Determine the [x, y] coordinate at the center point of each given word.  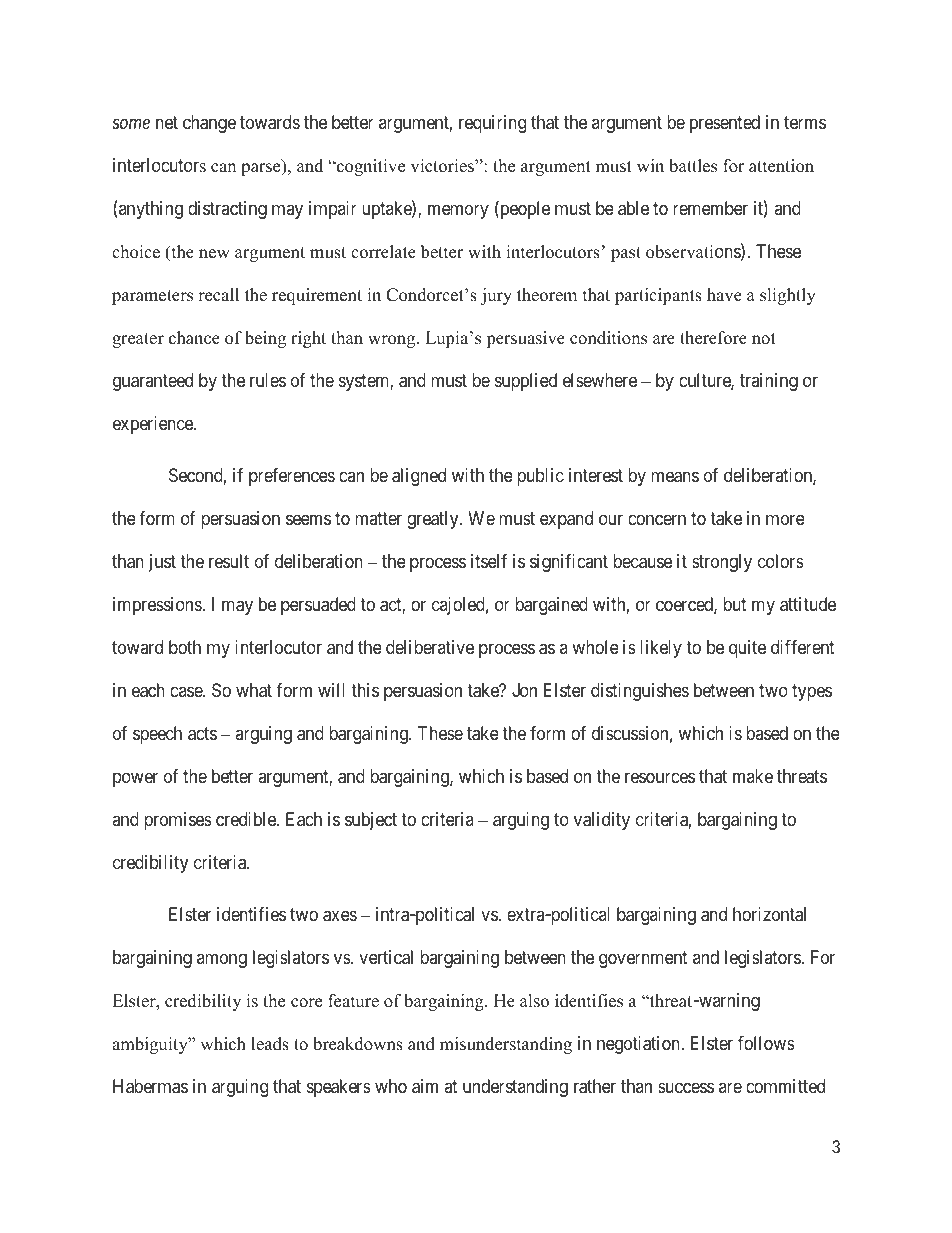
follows [766, 1043]
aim [425, 1086]
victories [443, 166]
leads [270, 1044]
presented [725, 124]
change [209, 124]
